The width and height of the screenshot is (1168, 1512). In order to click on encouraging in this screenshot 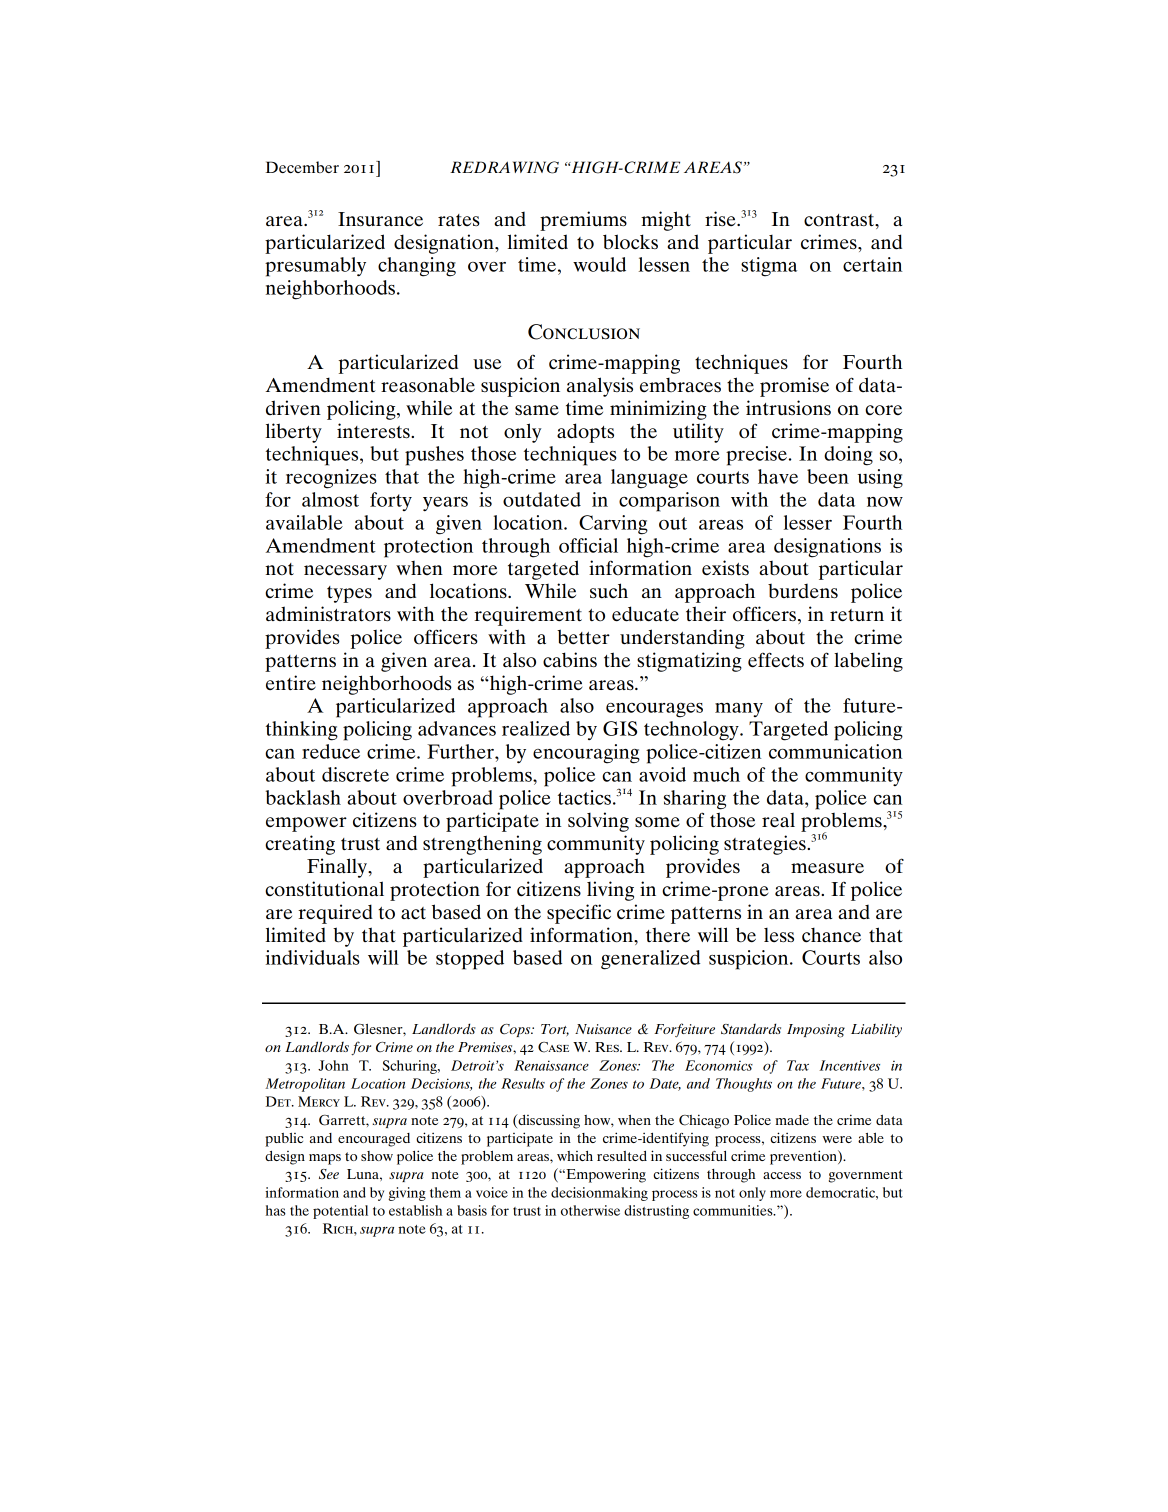, I will do `click(586, 754)`.
